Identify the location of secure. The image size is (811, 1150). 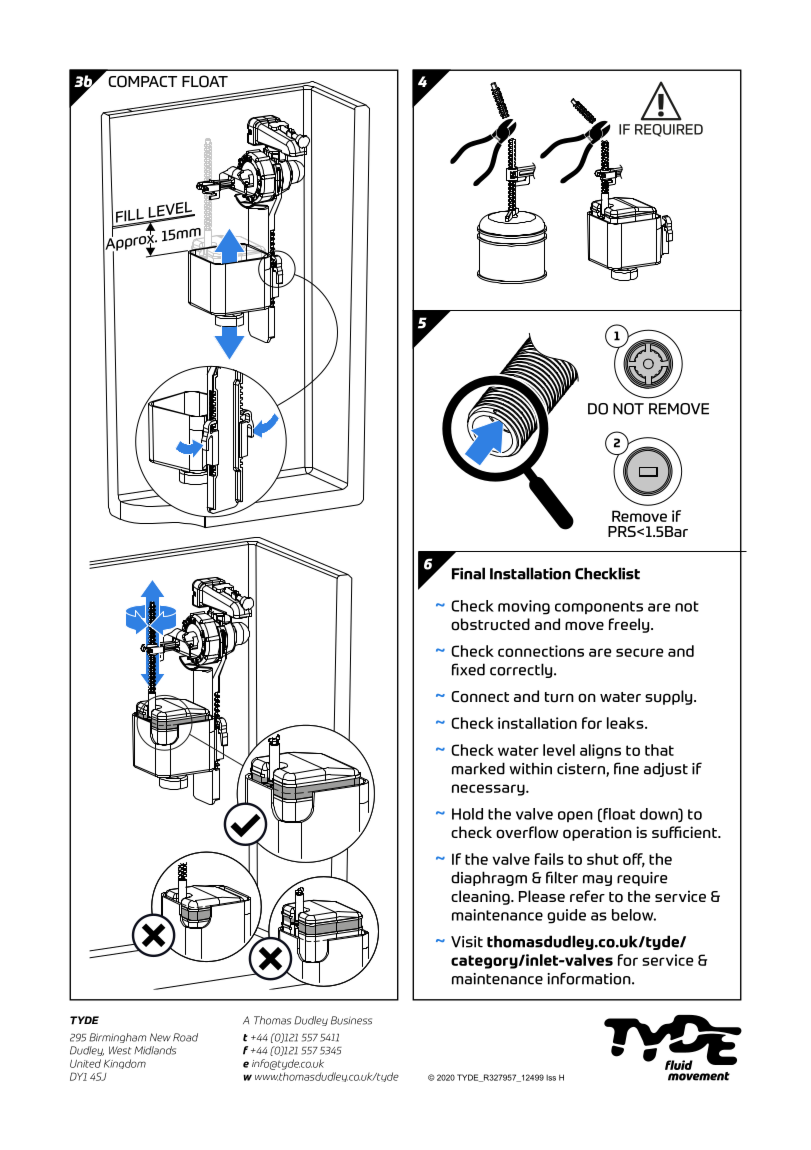
(640, 652).
